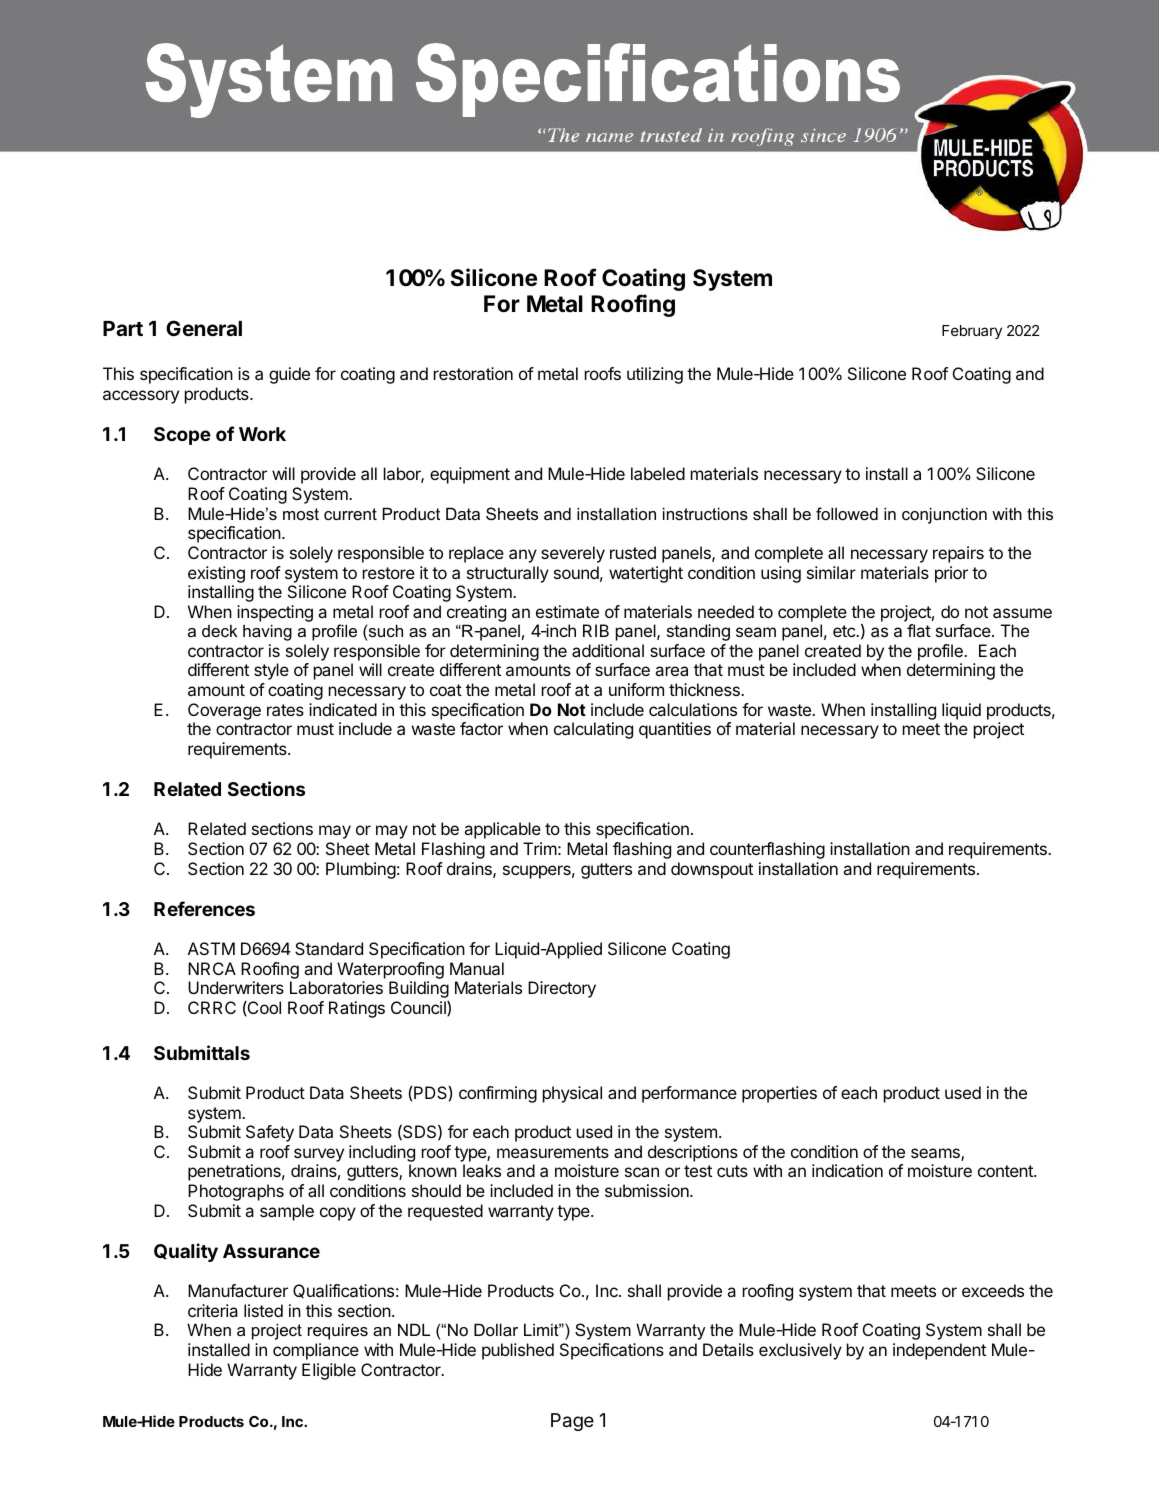  What do you see at coordinates (951, 574) in the page?
I see `prior` at bounding box center [951, 574].
